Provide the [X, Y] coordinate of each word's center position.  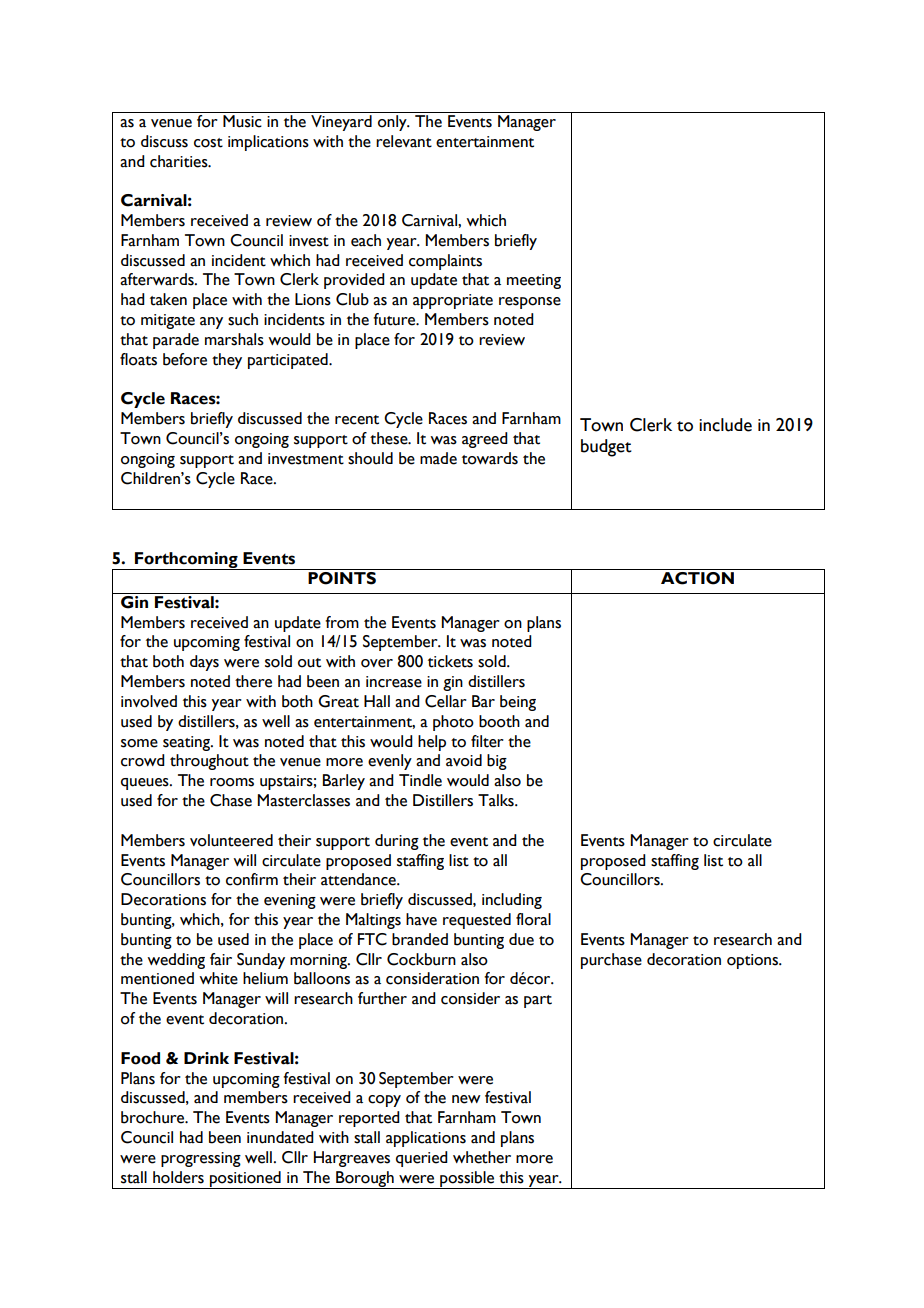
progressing [201, 1159]
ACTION [697, 578]
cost [208, 143]
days [204, 663]
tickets [450, 661]
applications [426, 1139]
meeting [534, 281]
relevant [404, 141]
